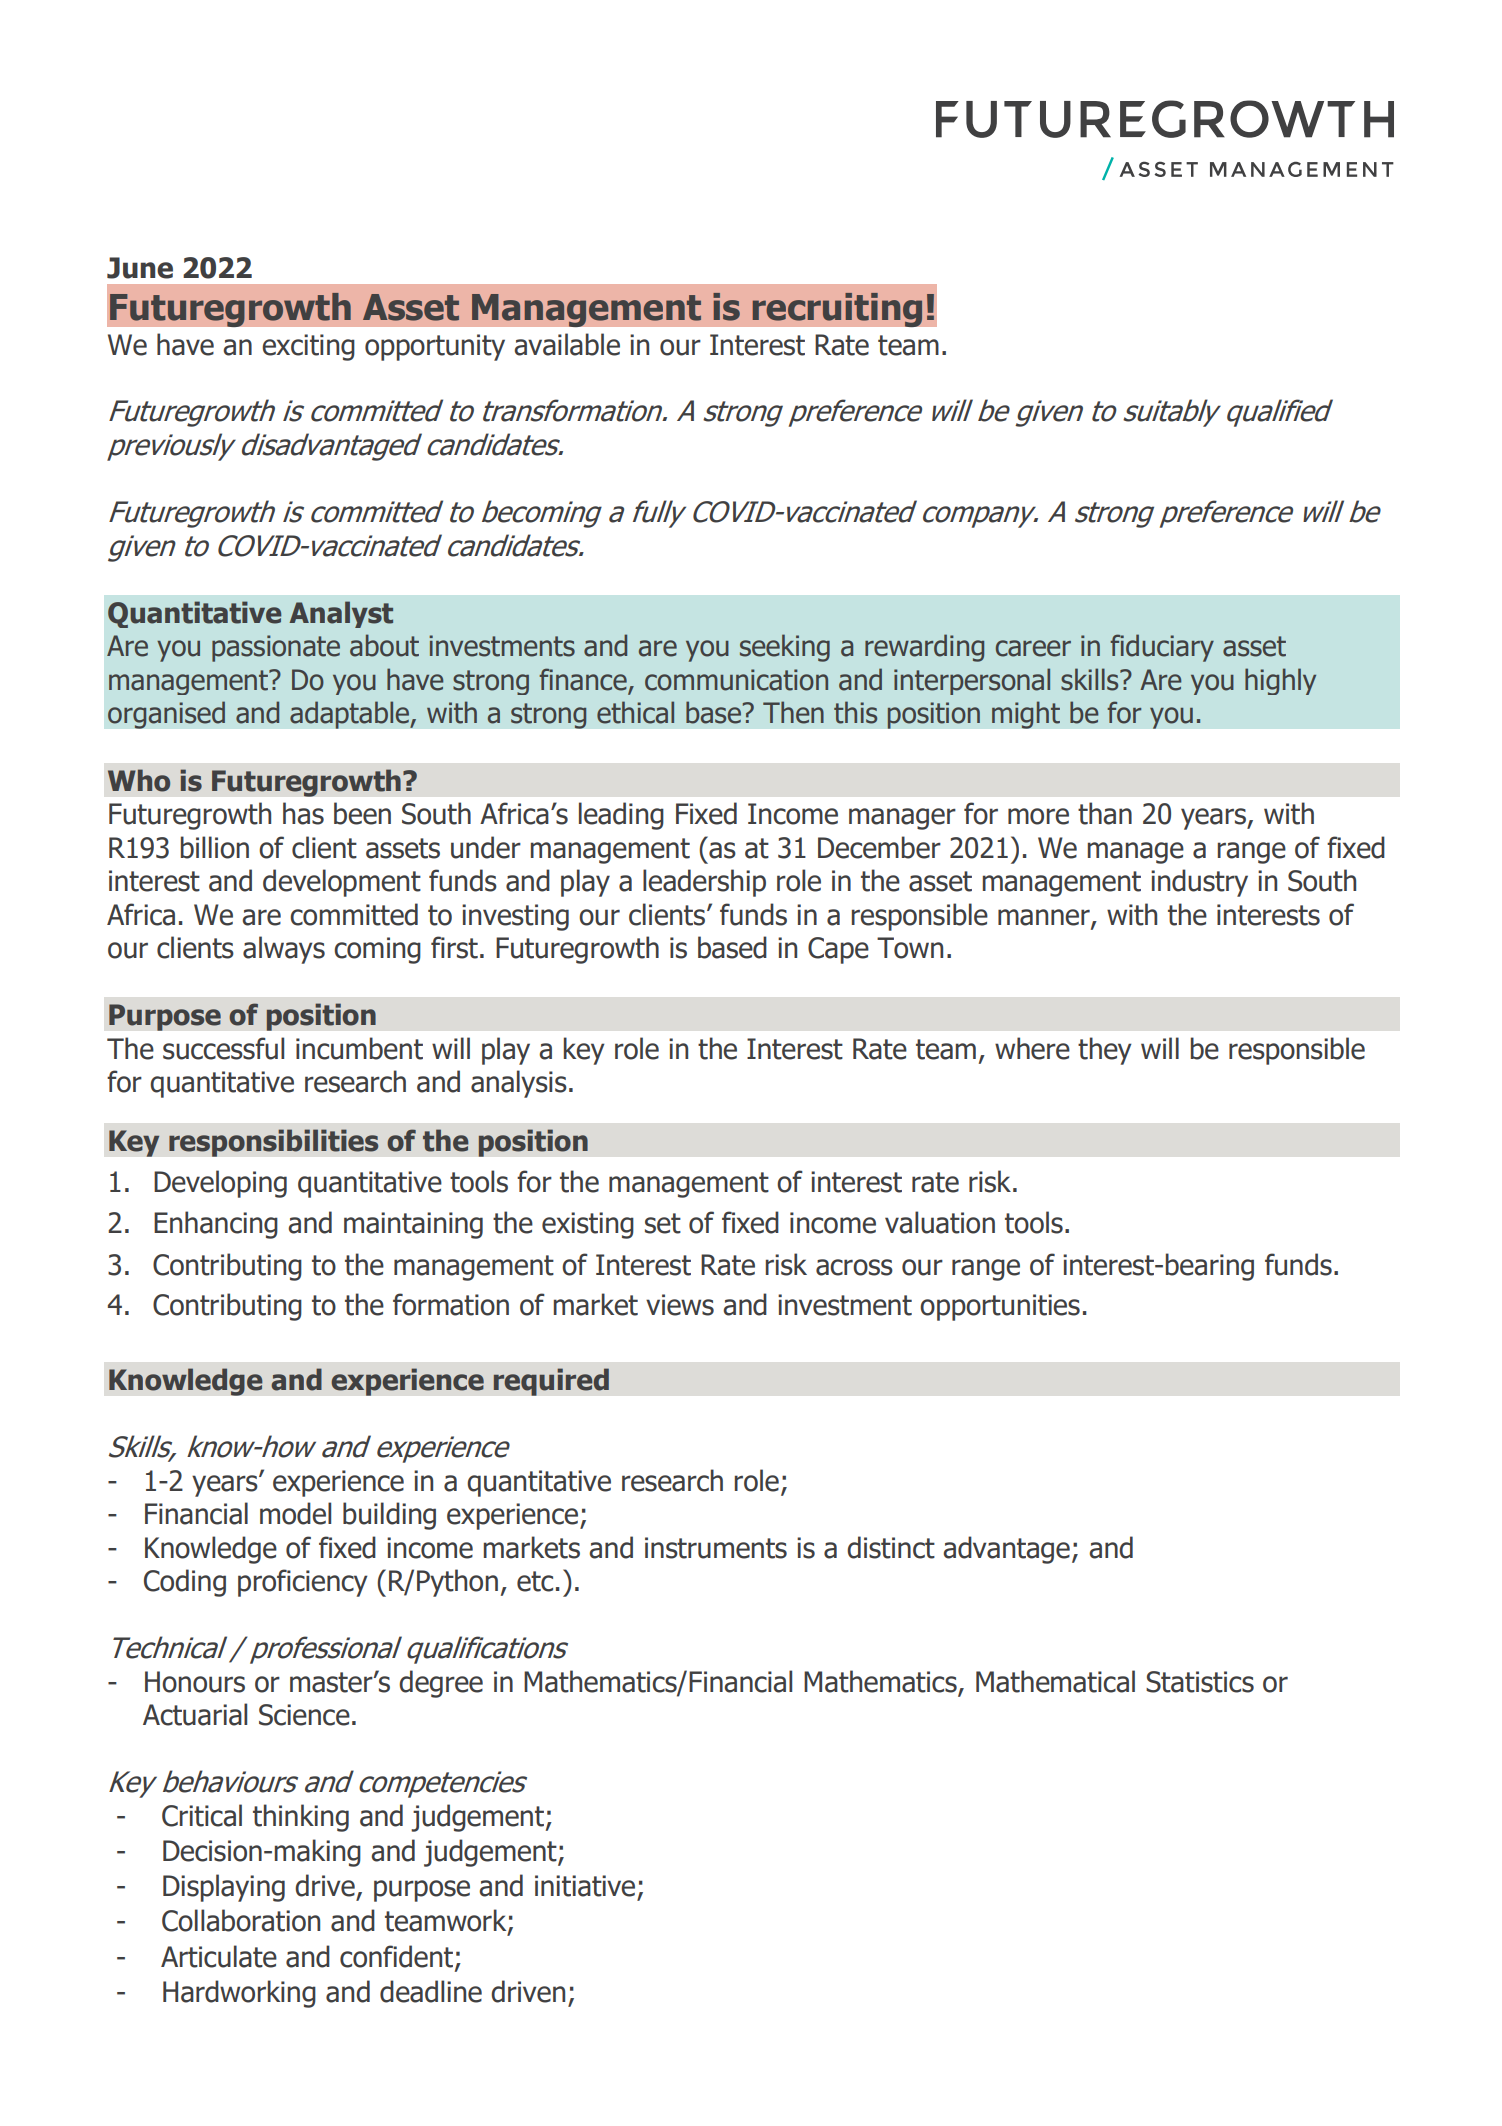  Describe the element at coordinates (241, 1920) in the document. I see `Collaboration` at that location.
